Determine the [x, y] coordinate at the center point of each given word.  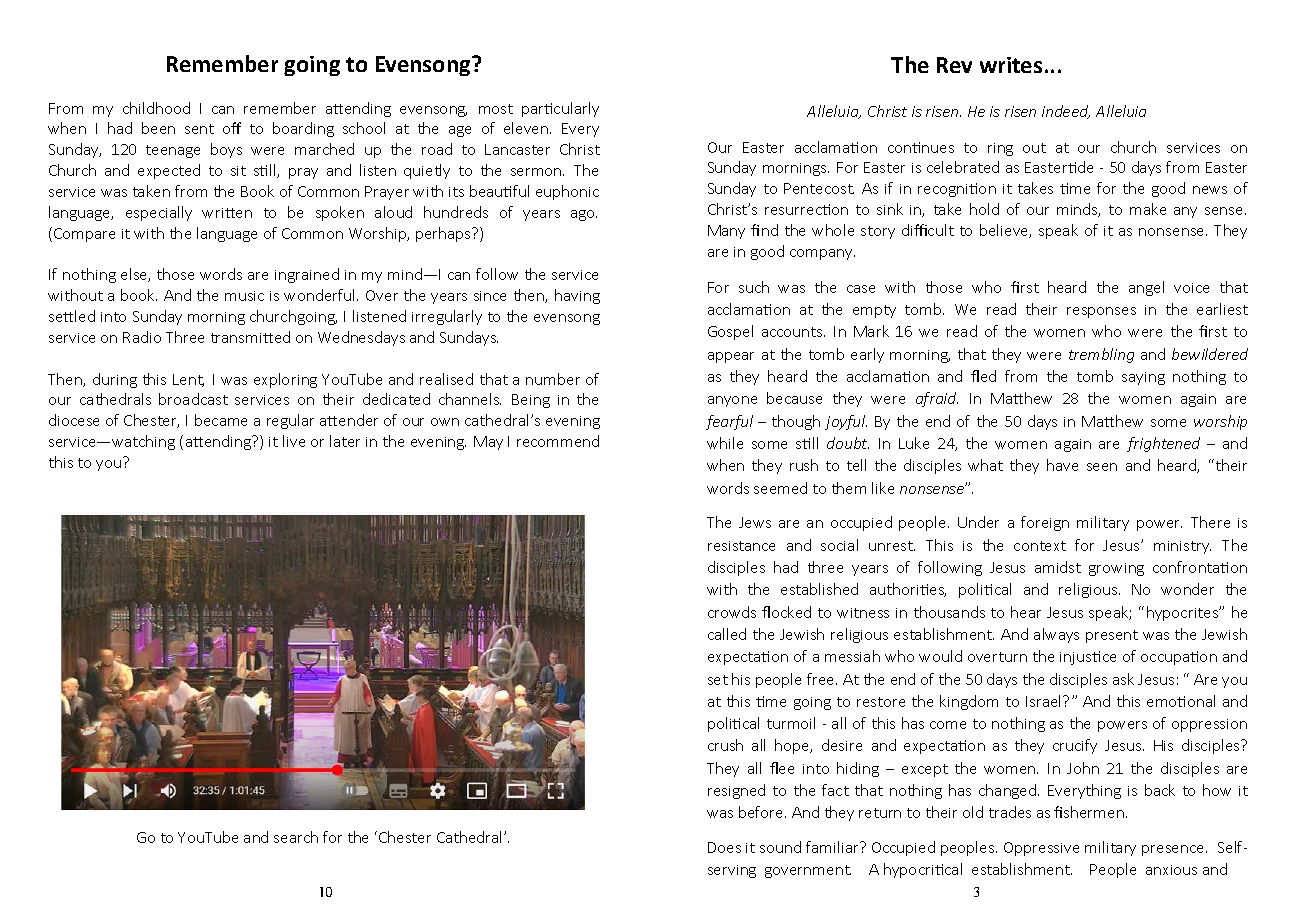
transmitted [250, 337]
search [296, 837]
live [294, 441]
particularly [560, 109]
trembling [1101, 355]
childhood [156, 108]
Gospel [730, 332]
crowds [732, 612]
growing [1116, 569]
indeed [1066, 112]
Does [724, 847]
